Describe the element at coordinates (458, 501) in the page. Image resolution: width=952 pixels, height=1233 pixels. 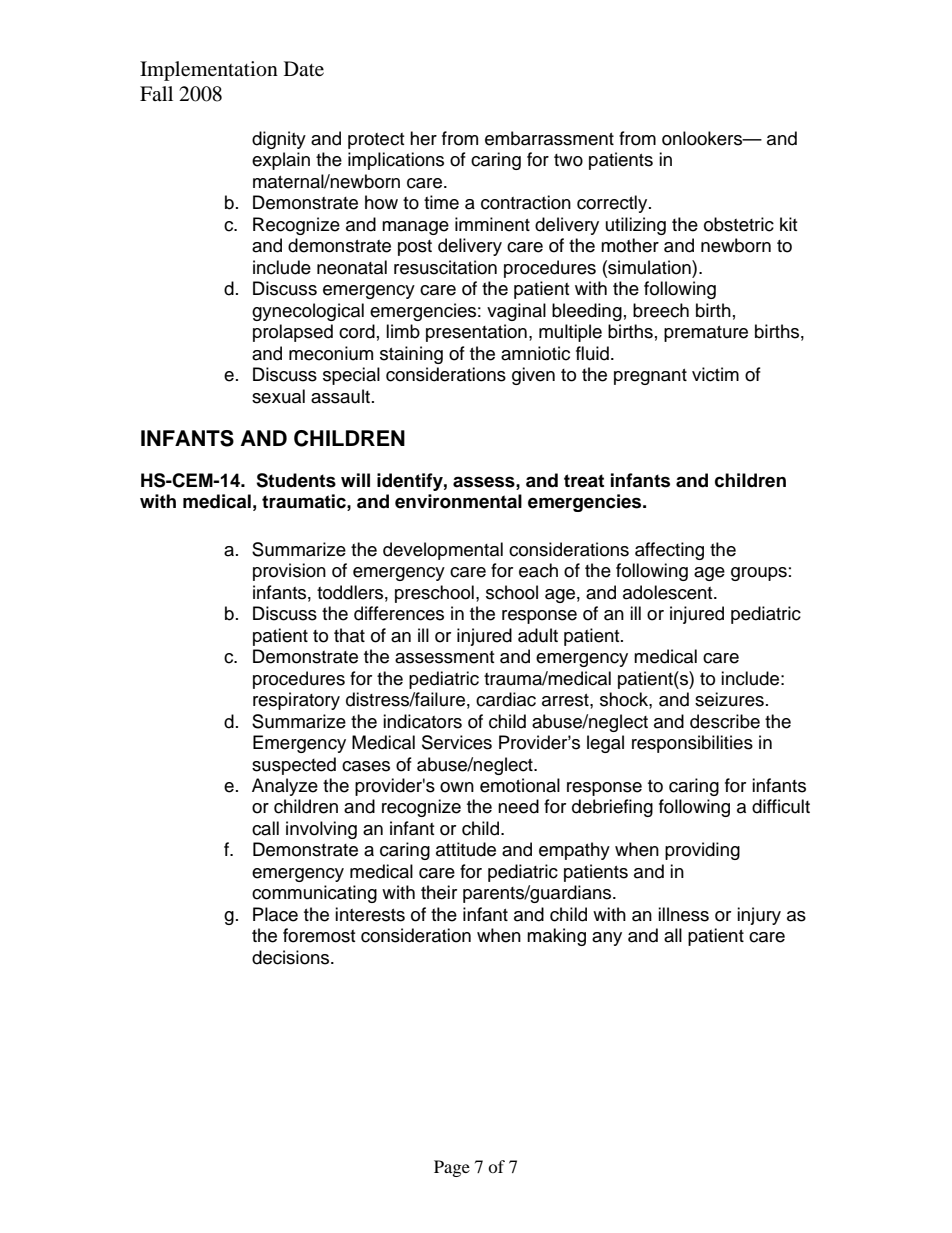
I see `environmental` at that location.
